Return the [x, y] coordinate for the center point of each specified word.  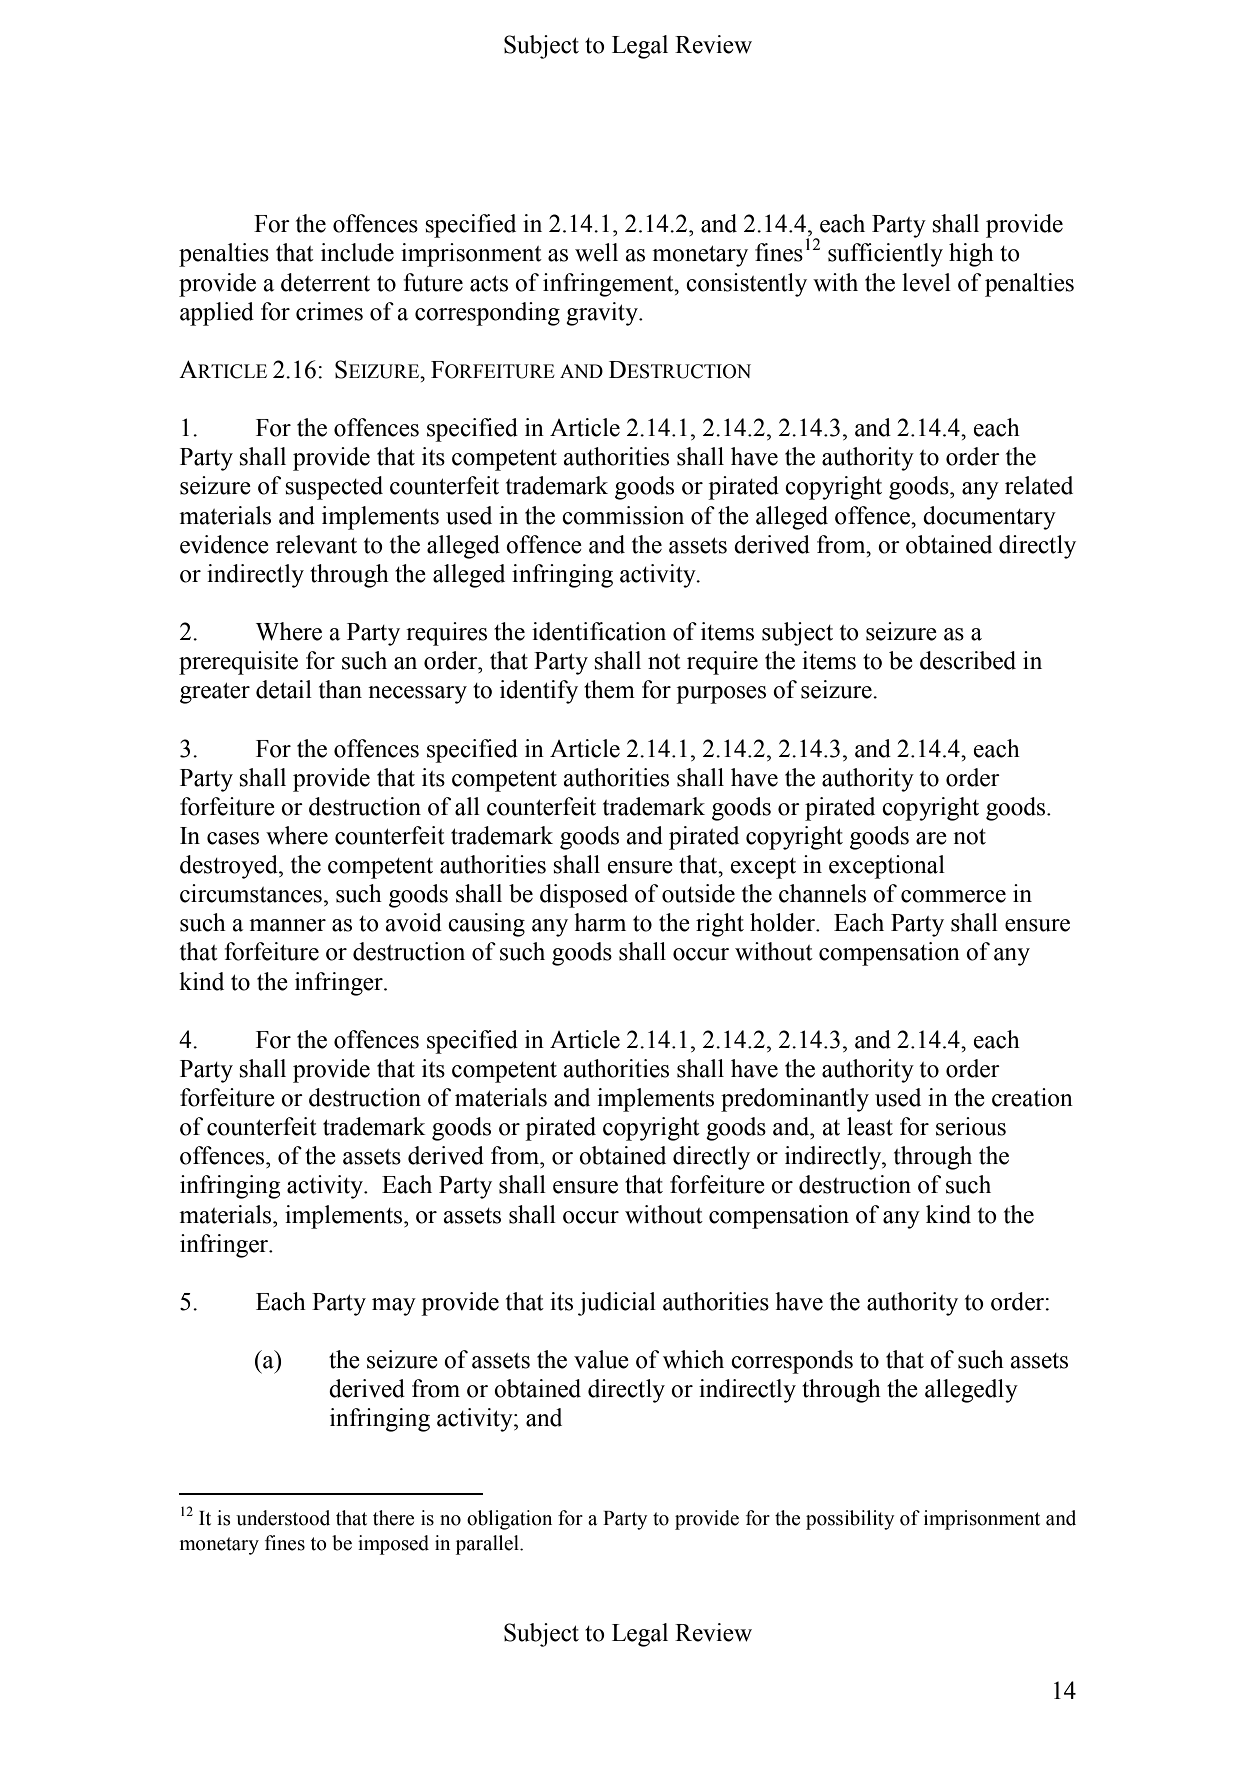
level [926, 282]
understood [283, 1518]
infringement [609, 285]
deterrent [325, 282]
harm [600, 922]
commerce [953, 896]
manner [287, 925]
